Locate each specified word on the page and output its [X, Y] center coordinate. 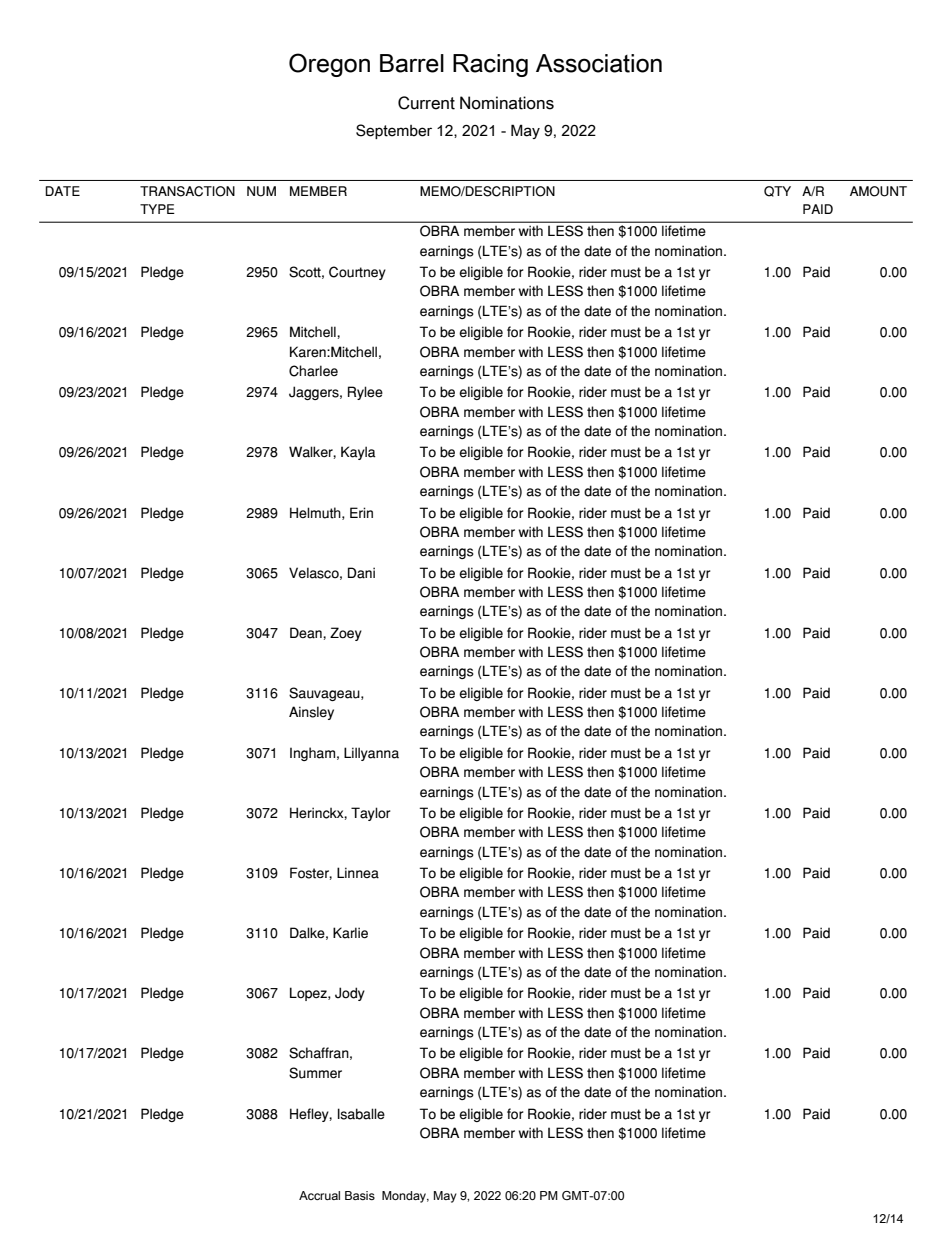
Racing [490, 65]
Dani [361, 573]
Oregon [329, 65]
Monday [405, 1197]
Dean [307, 633]
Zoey [346, 634]
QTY [777, 191]
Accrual [319, 1195]
